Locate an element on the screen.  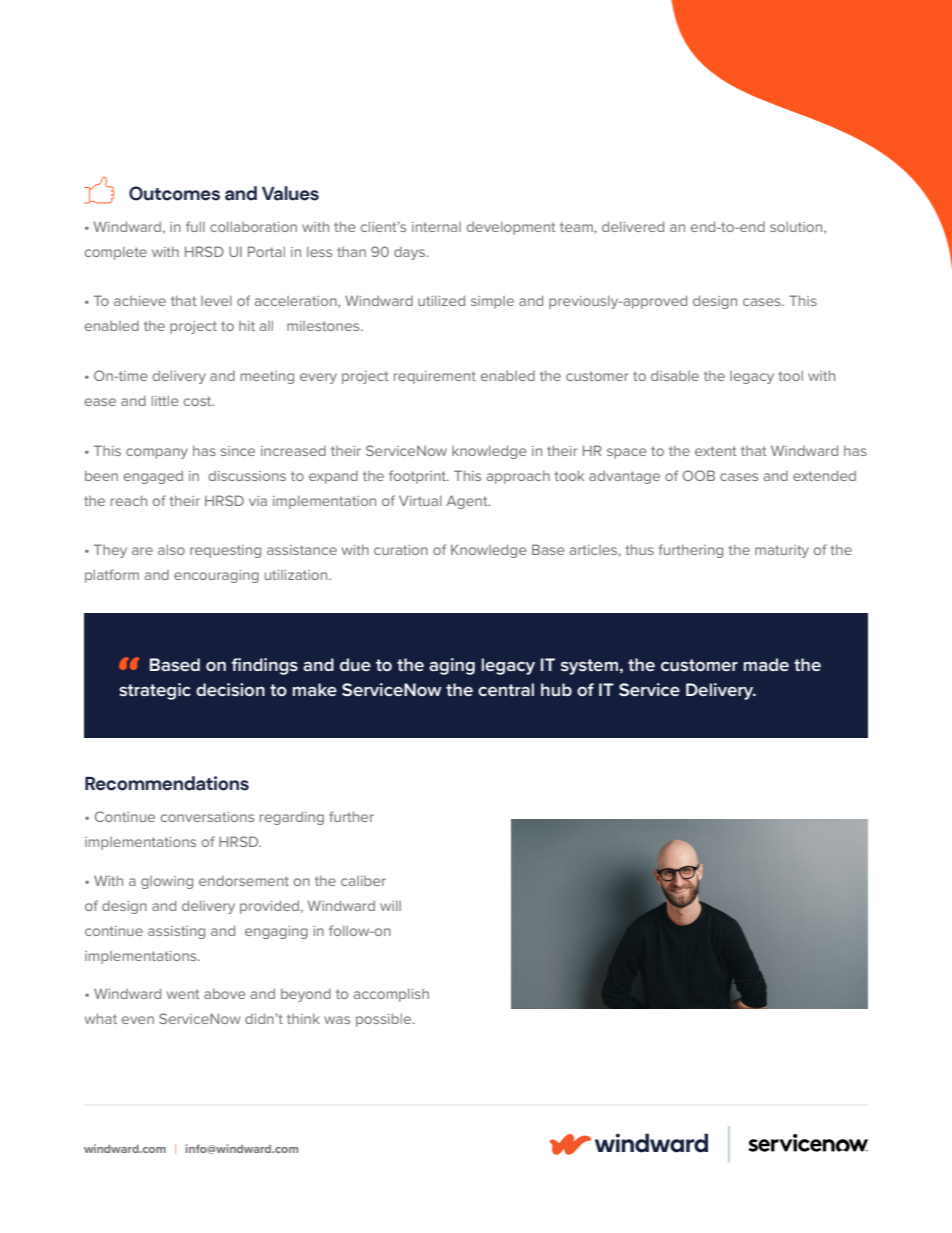
OOB is located at coordinates (699, 475).
